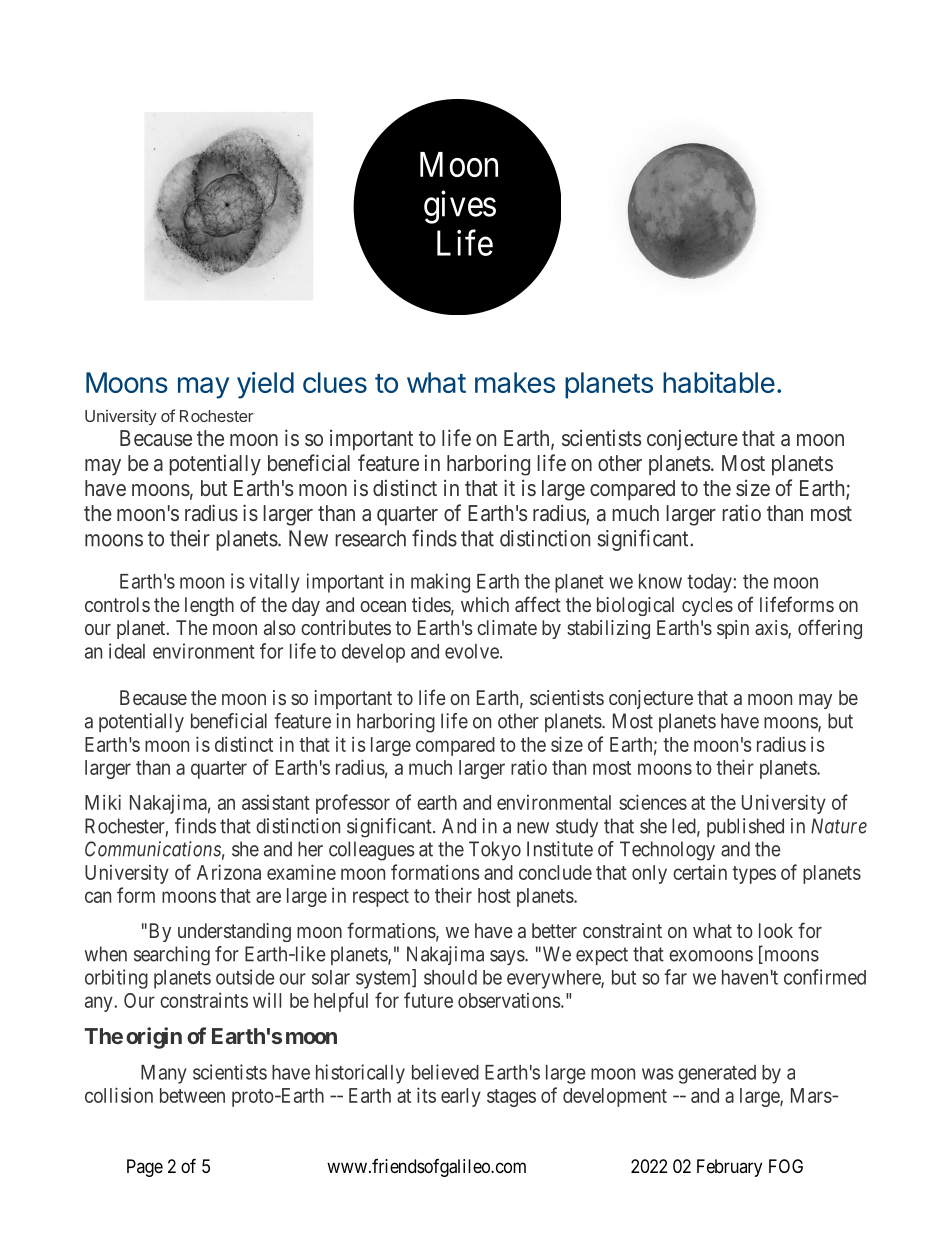  Describe the element at coordinates (754, 875) in the page. I see `types` at that location.
